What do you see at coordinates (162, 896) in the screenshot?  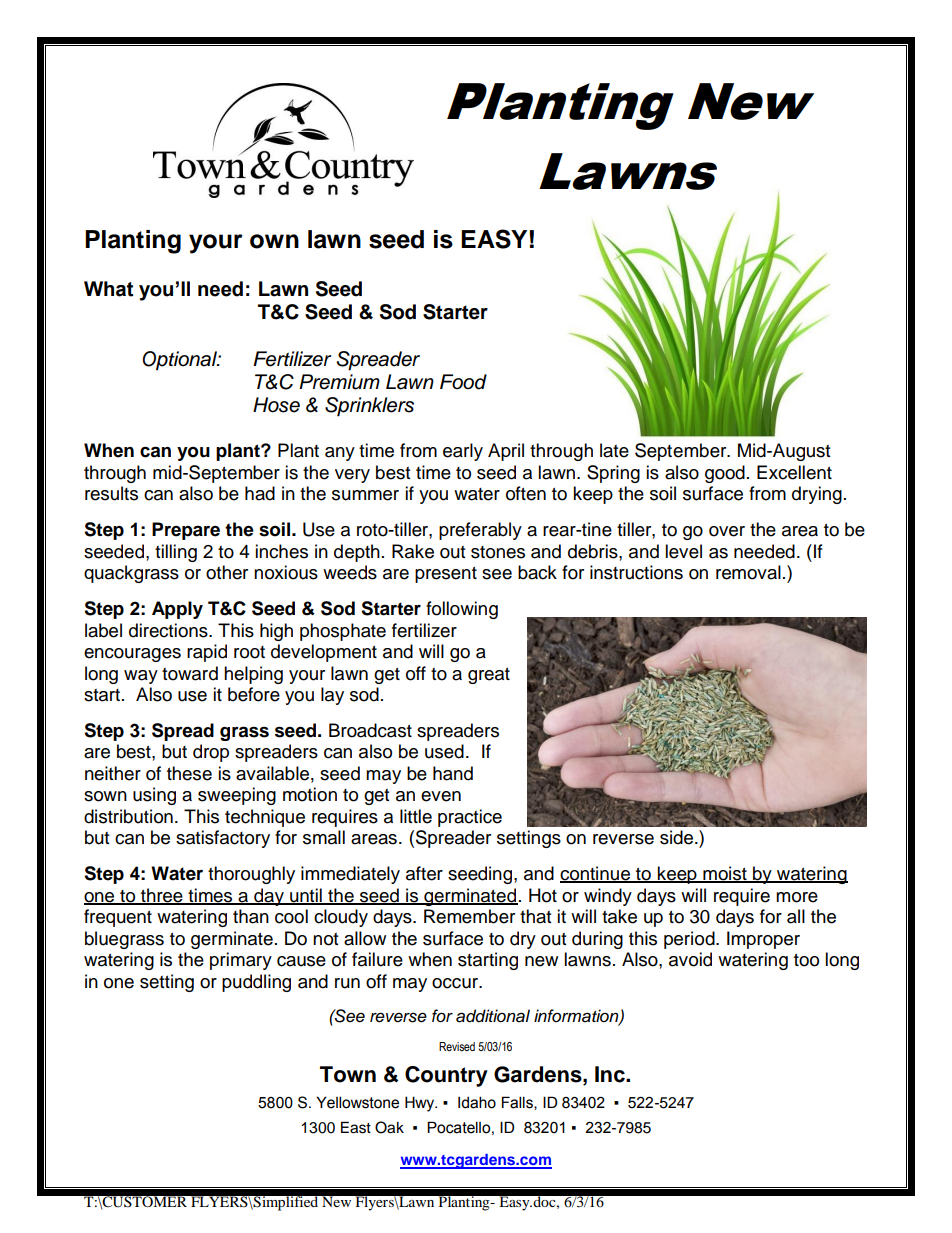 I see `three` at bounding box center [162, 896].
